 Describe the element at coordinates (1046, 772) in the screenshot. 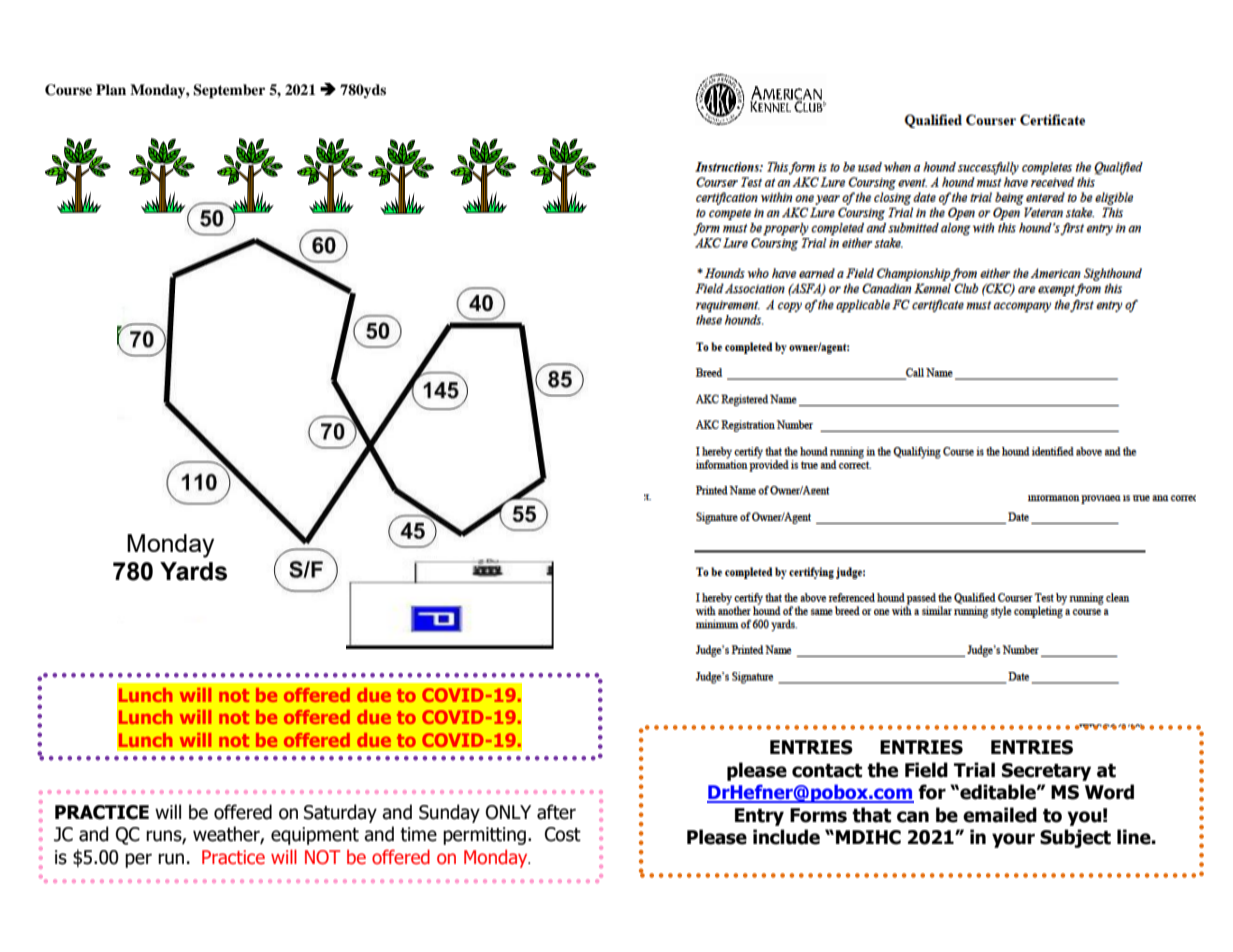

I see `Secretary` at that location.
